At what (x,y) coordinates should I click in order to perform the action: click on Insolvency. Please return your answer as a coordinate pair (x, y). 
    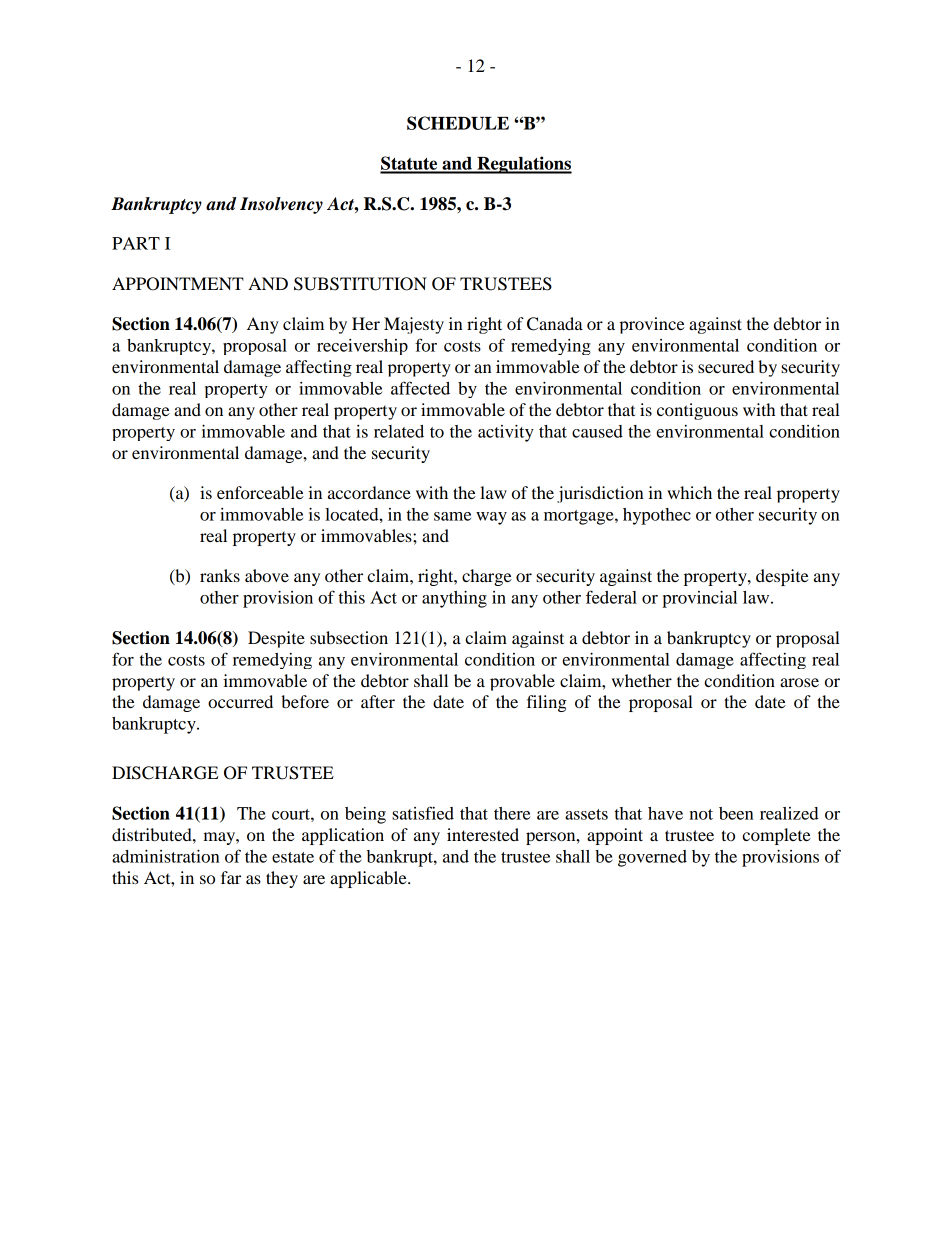
    Looking at the image, I should click on (281, 205).
